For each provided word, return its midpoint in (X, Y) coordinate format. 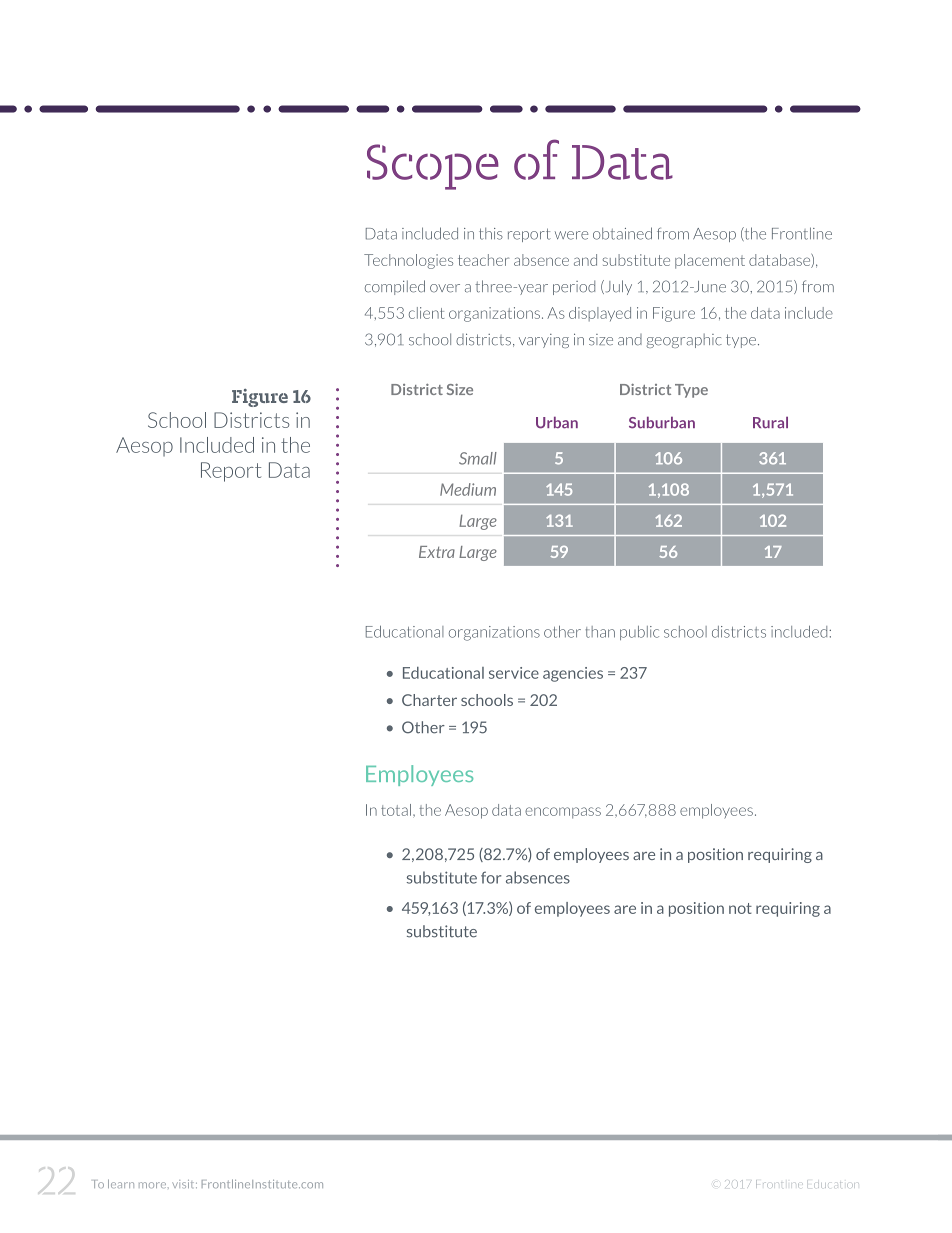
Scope (433, 167)
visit (184, 1184)
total (396, 810)
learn (121, 1183)
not (740, 908)
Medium (468, 489)
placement (710, 261)
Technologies (408, 261)
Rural (770, 423)
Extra (437, 552)
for (491, 877)
